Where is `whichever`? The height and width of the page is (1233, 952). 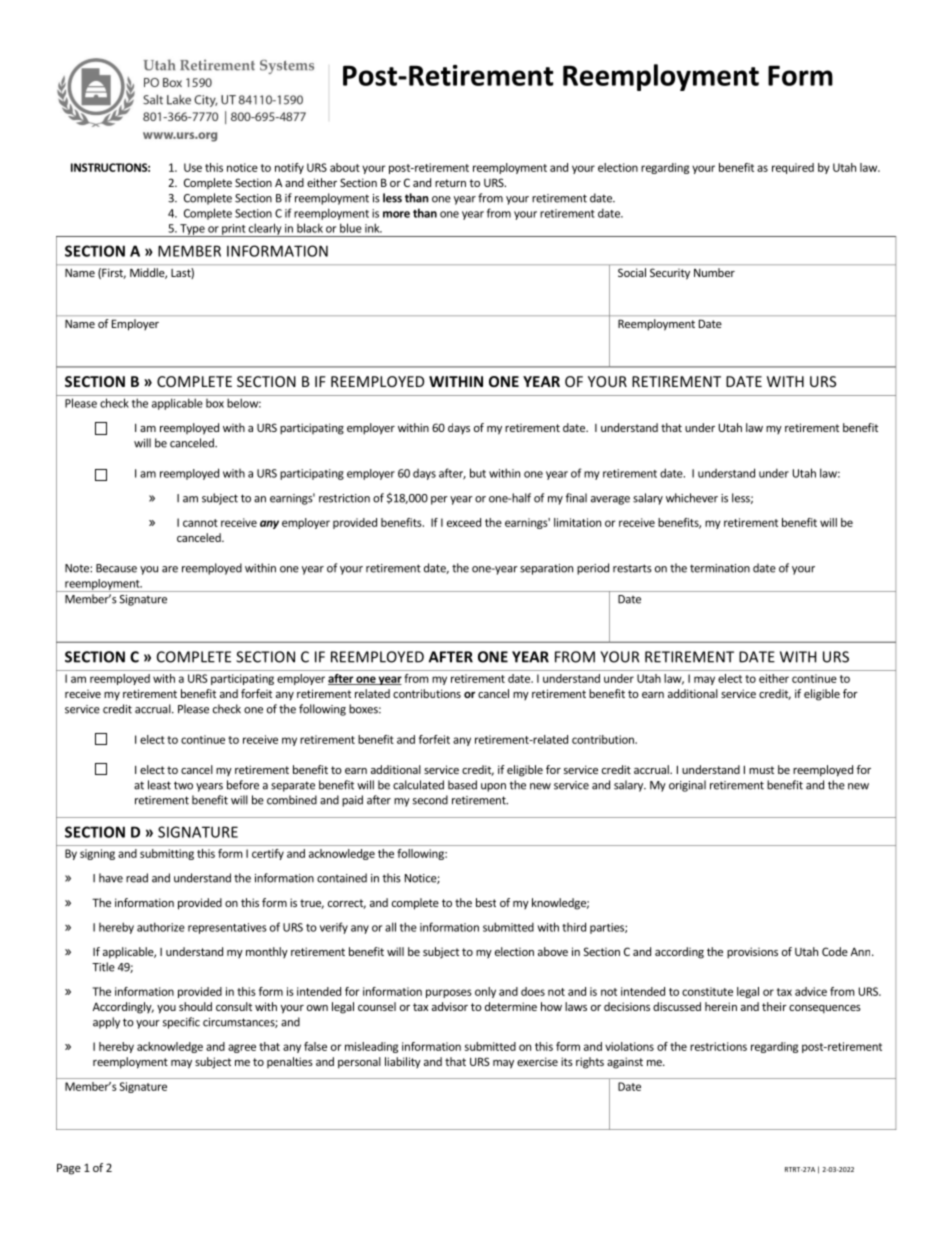 whichever is located at coordinates (692, 498).
